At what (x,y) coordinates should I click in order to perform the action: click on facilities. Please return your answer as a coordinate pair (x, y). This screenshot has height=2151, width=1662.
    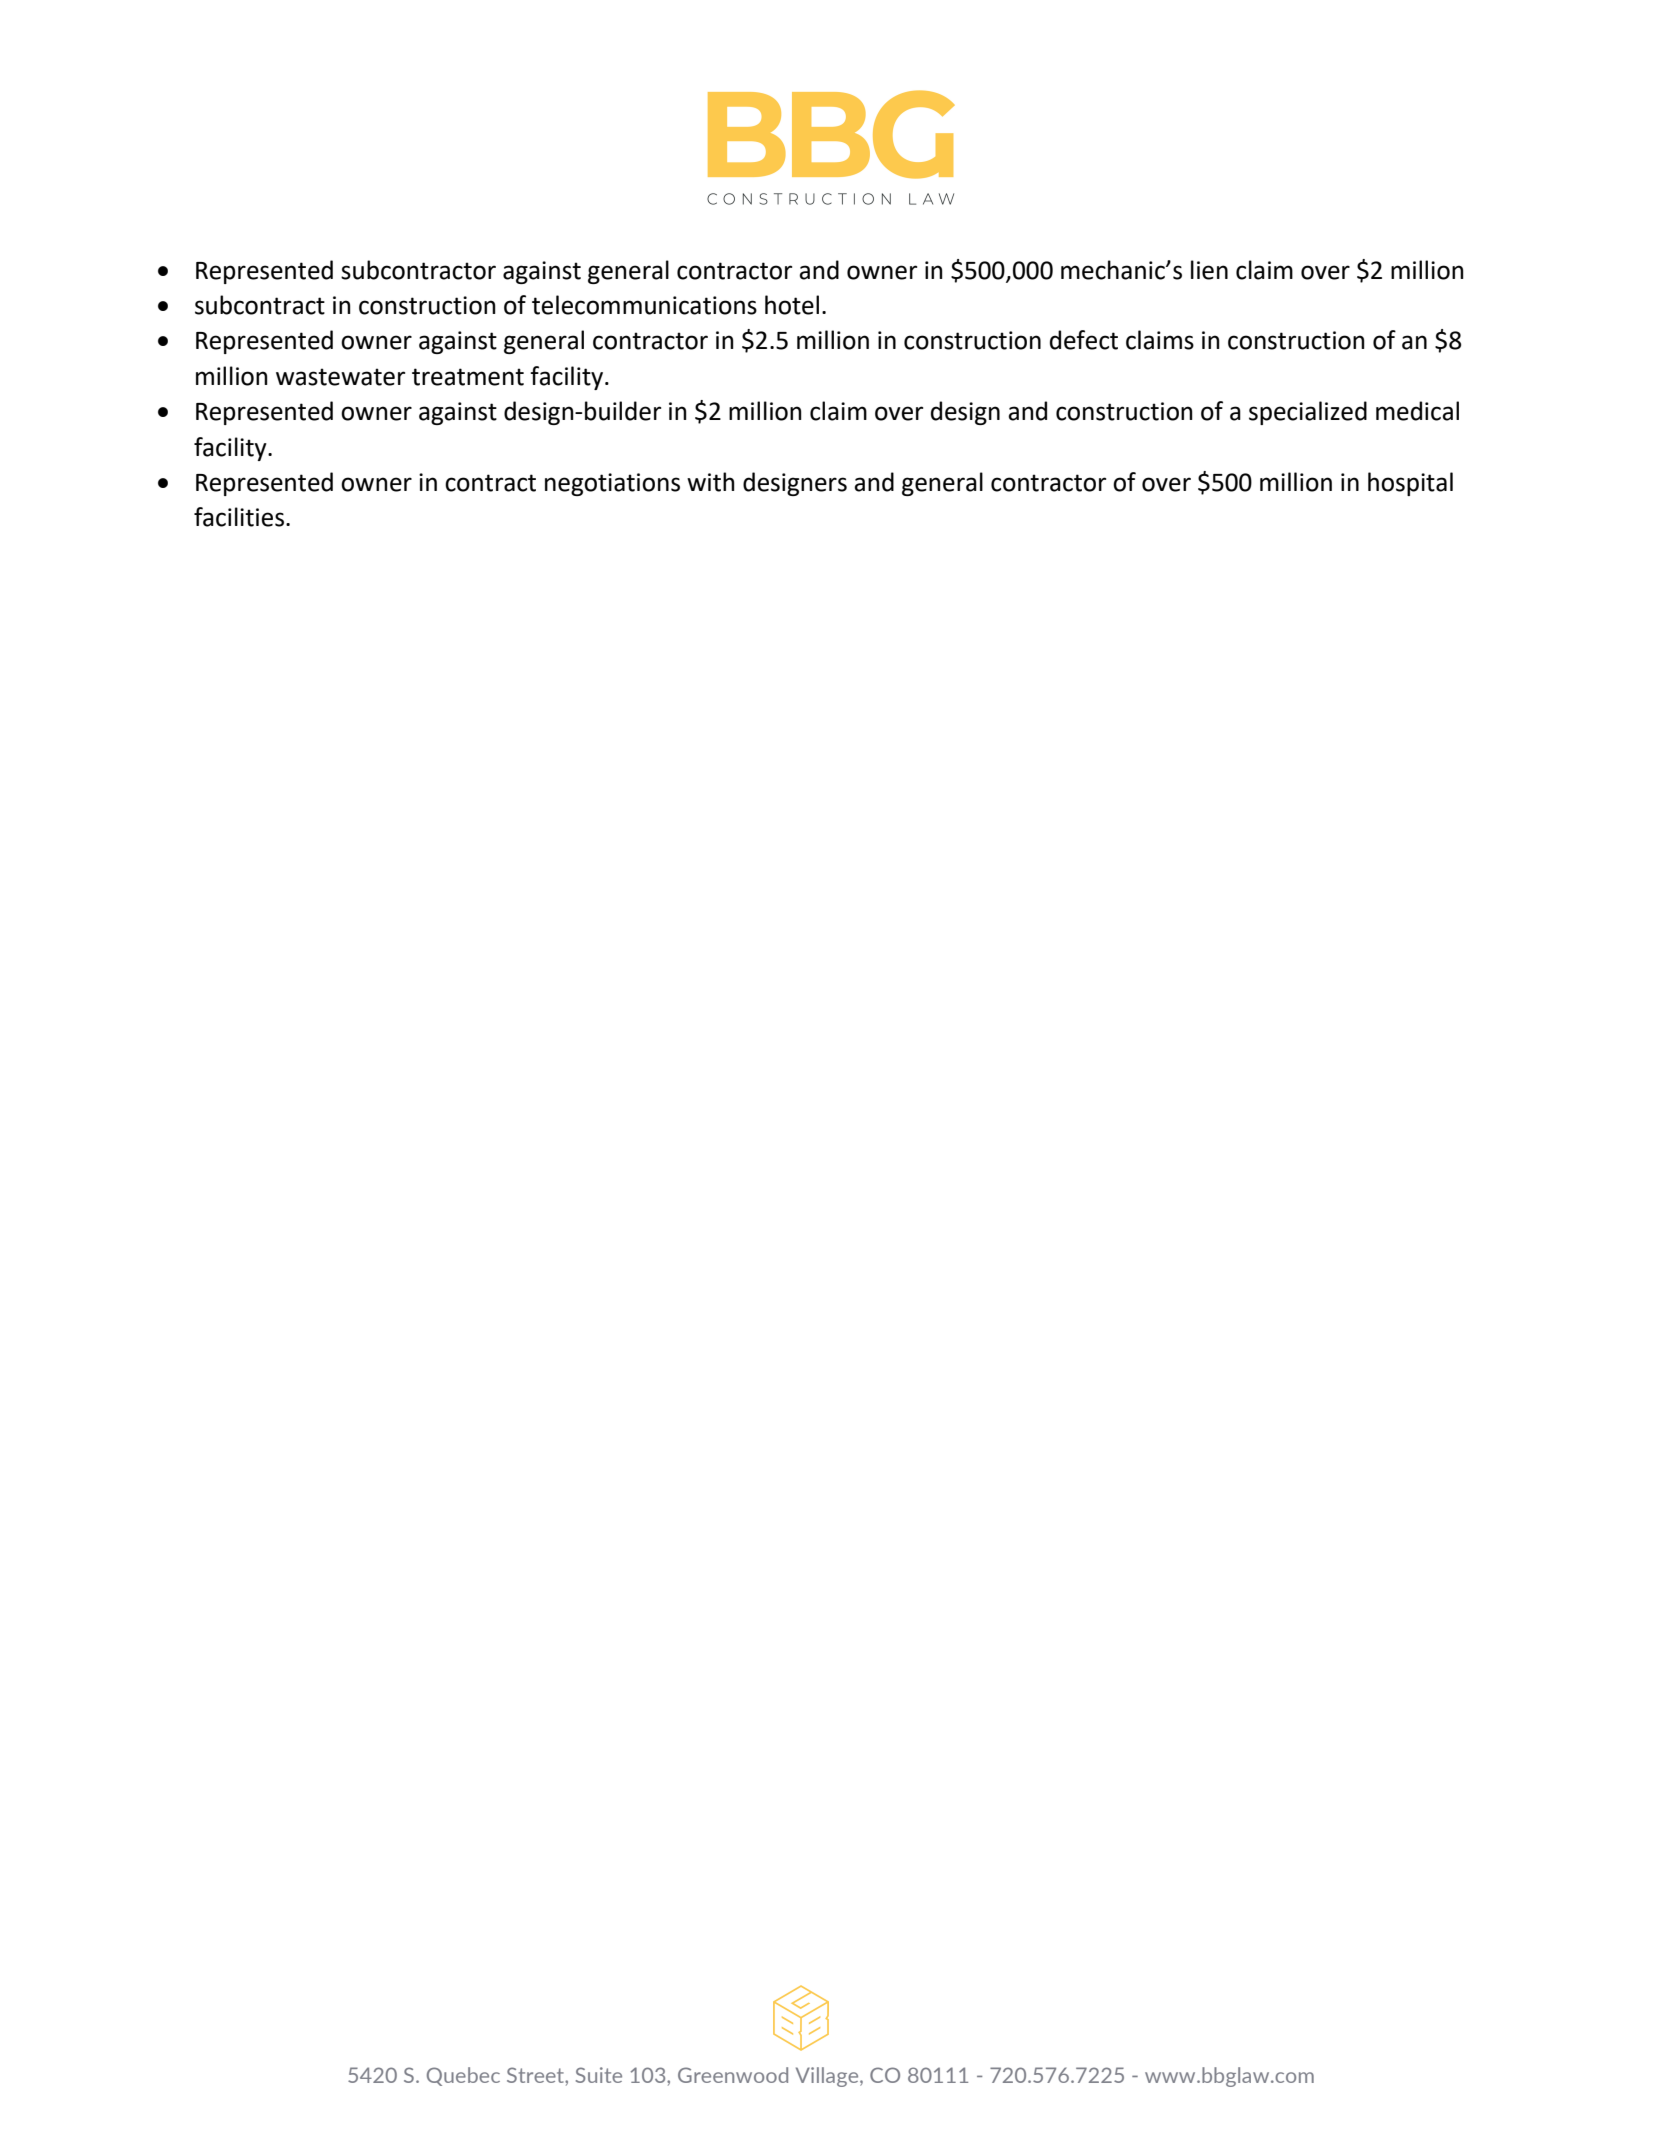
    Looking at the image, I should click on (239, 517).
